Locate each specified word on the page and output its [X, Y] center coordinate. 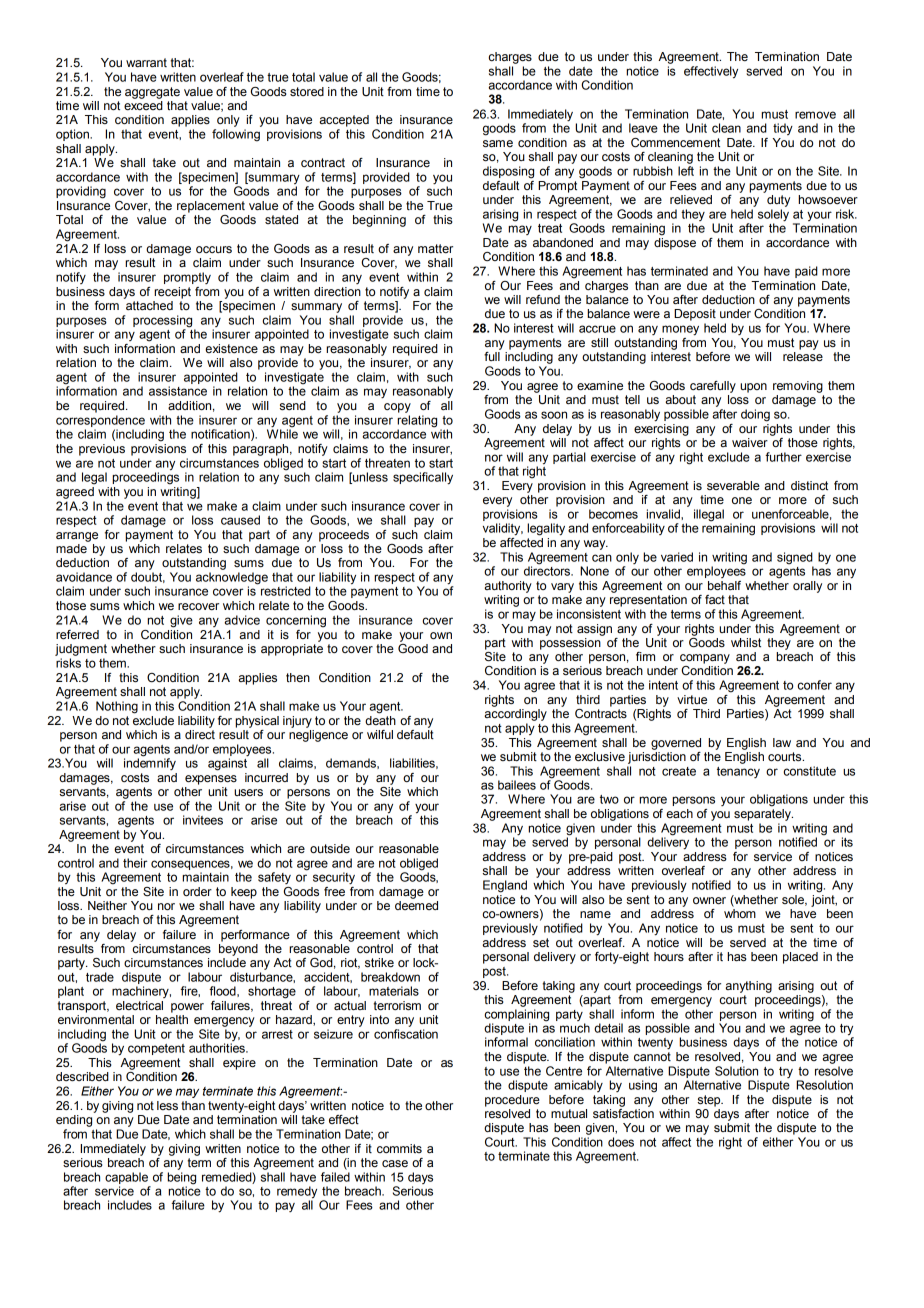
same [498, 144]
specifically [423, 478]
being [181, 1178]
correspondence [100, 421]
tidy [783, 129]
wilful [380, 734]
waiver [750, 442]
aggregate [152, 93]
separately [763, 815]
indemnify [150, 763]
